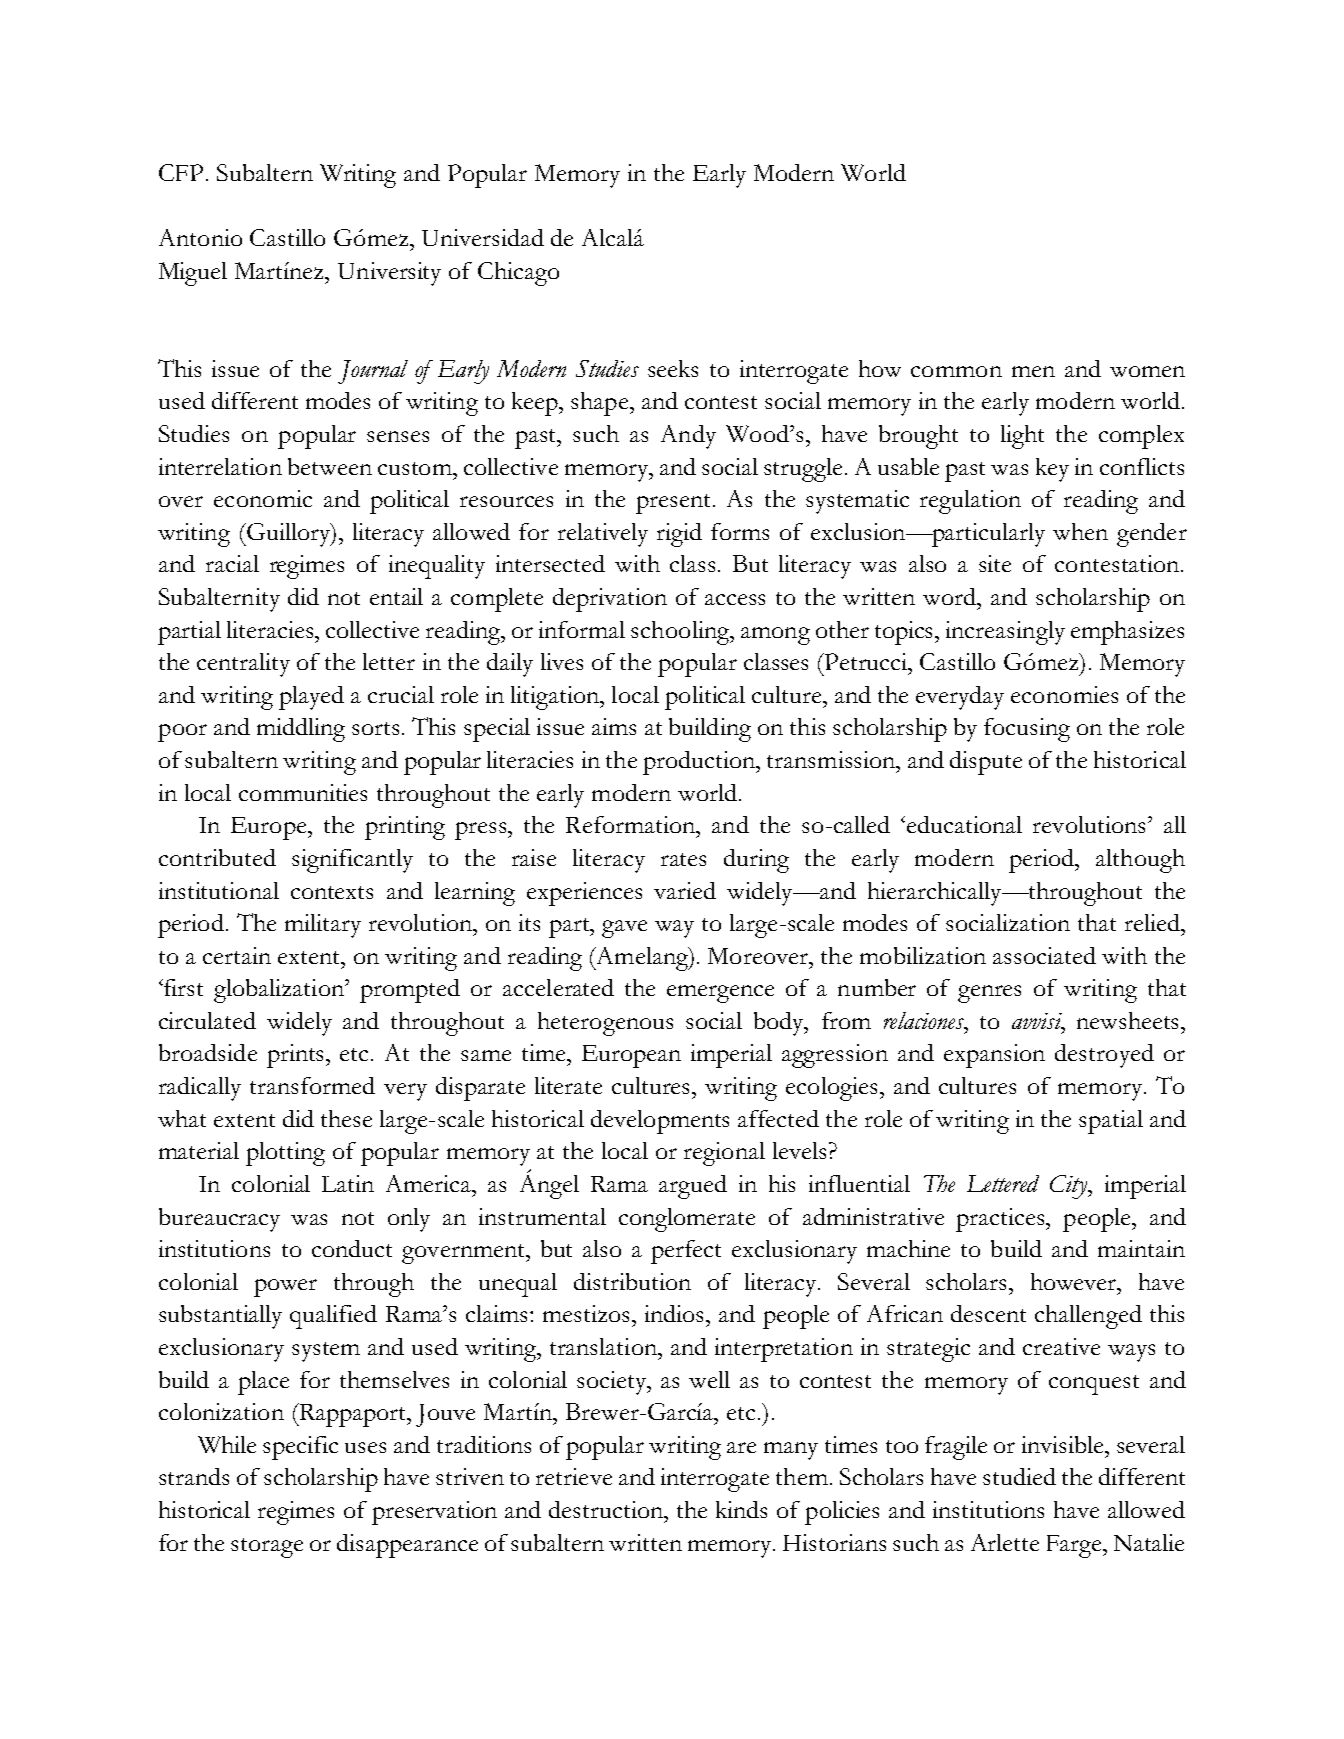 This page has height=1739, width=1344. Describe the element at coordinates (1052, 470) in the page. I see `key` at that location.
